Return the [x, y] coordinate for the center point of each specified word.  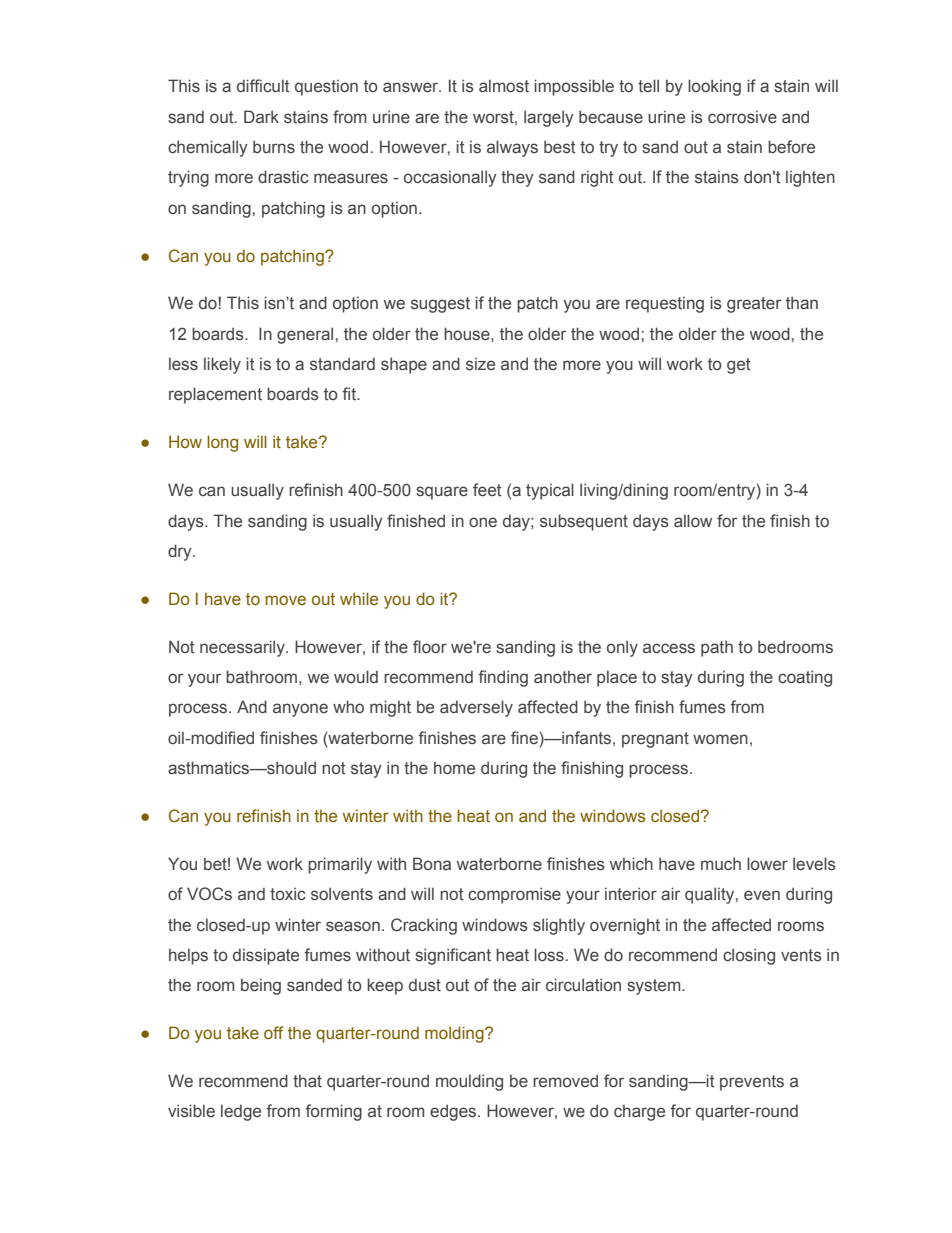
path [717, 648]
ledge [241, 1112]
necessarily [243, 648]
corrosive [742, 117]
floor [430, 646]
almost [504, 86]
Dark [261, 116]
